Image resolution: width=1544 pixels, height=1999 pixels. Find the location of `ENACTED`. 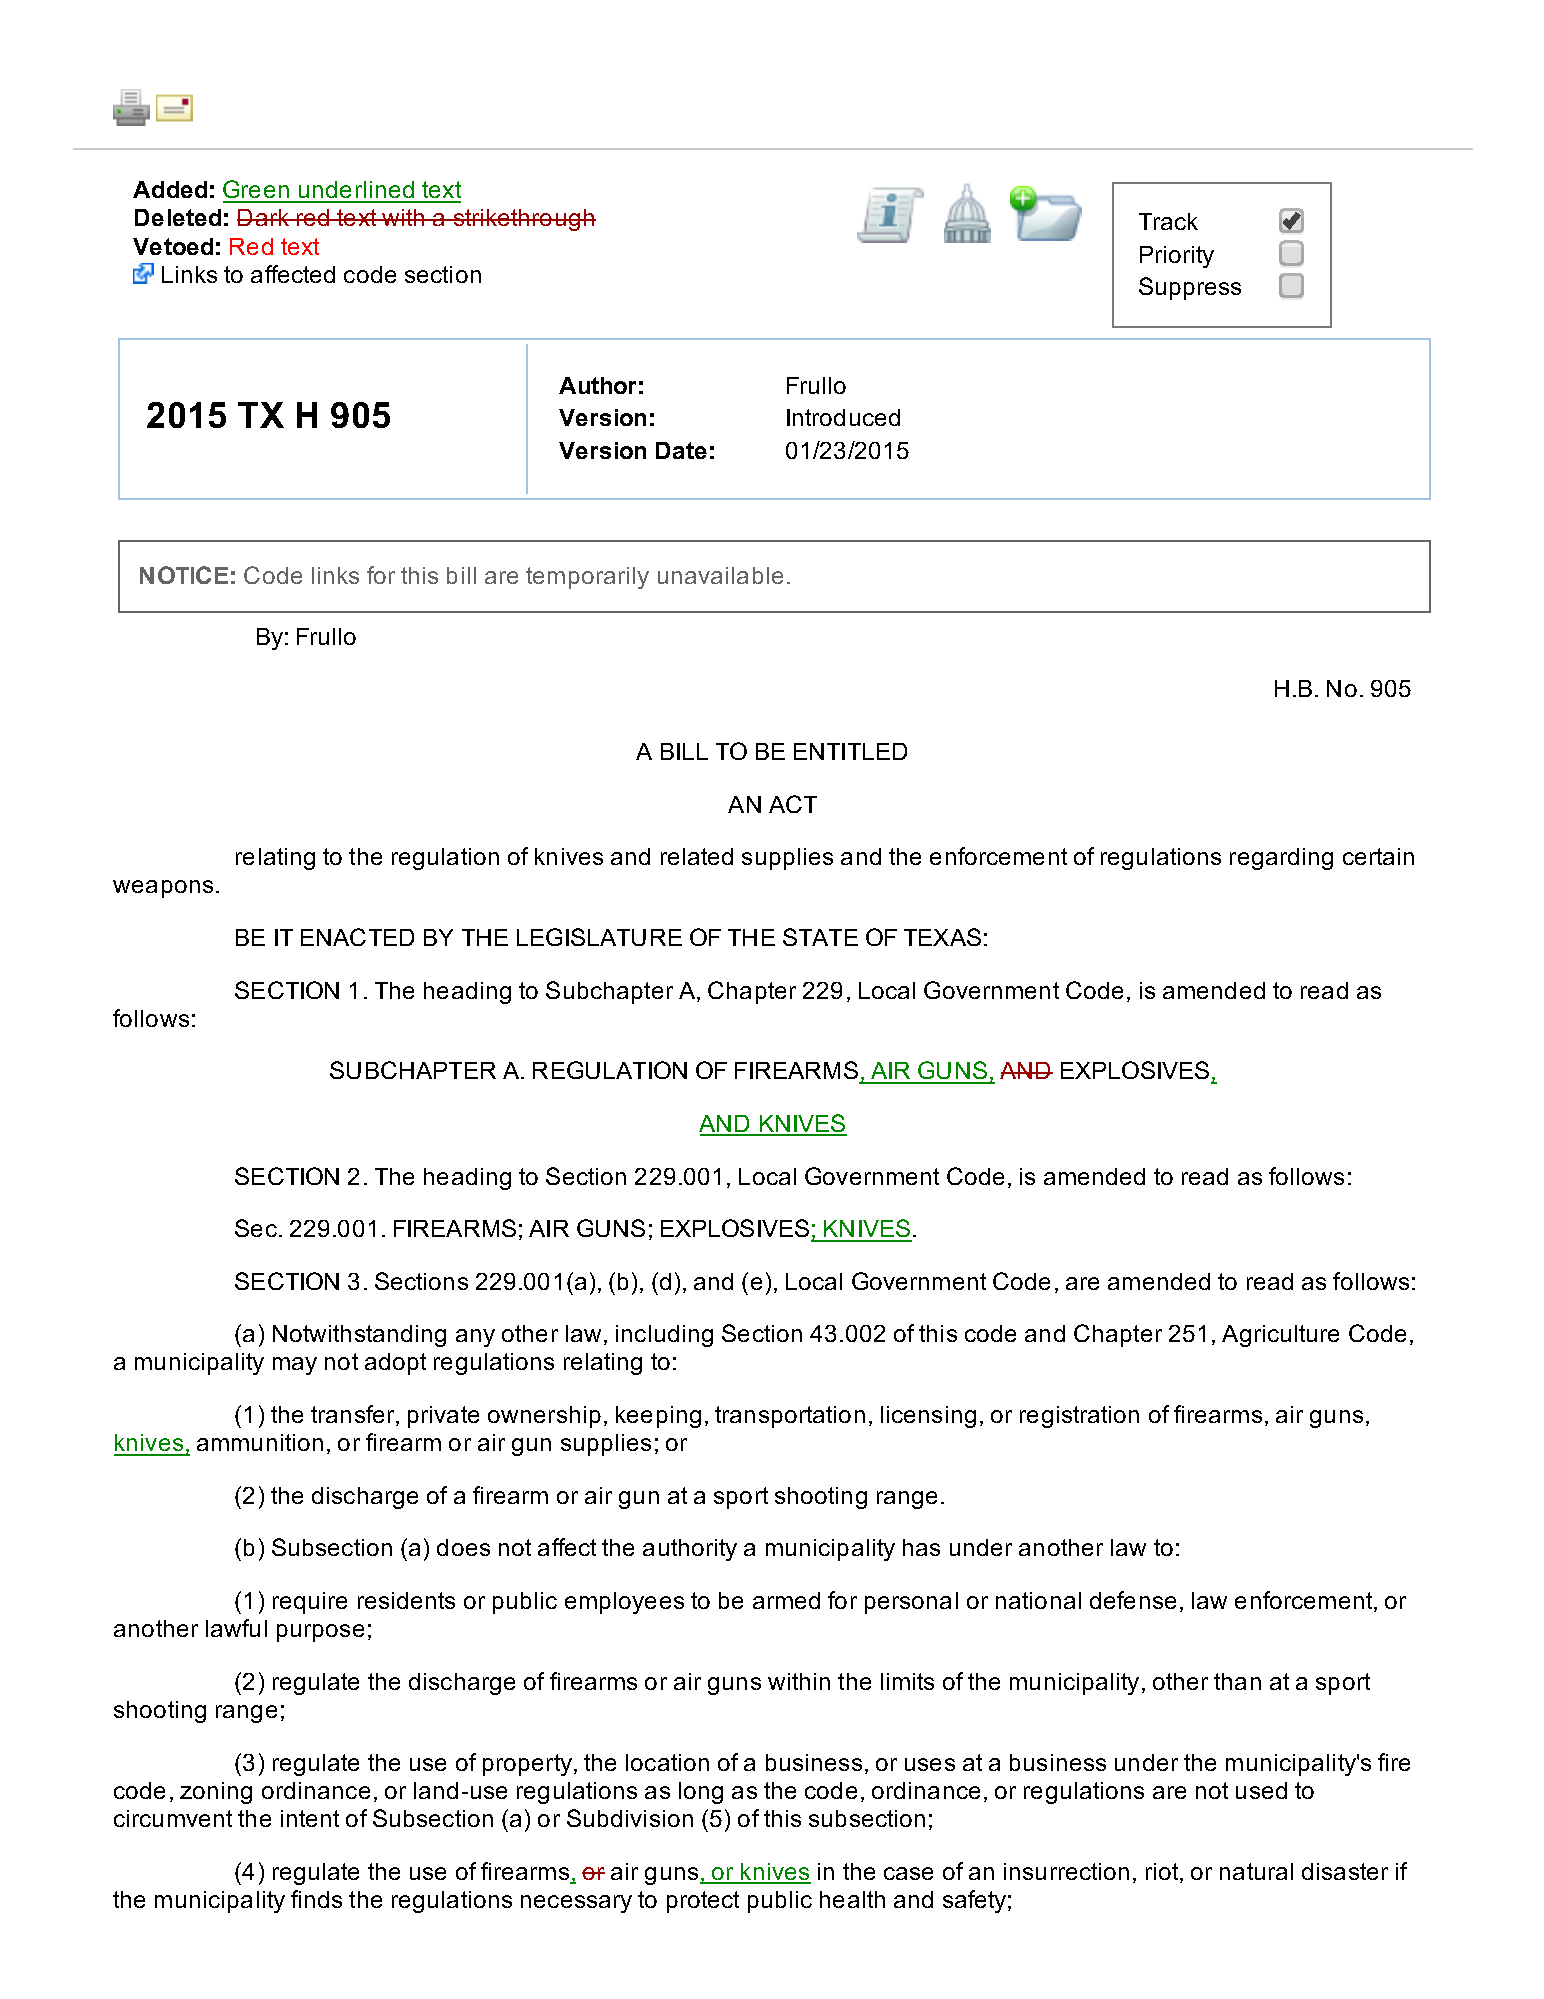

ENACTED is located at coordinates (357, 937).
